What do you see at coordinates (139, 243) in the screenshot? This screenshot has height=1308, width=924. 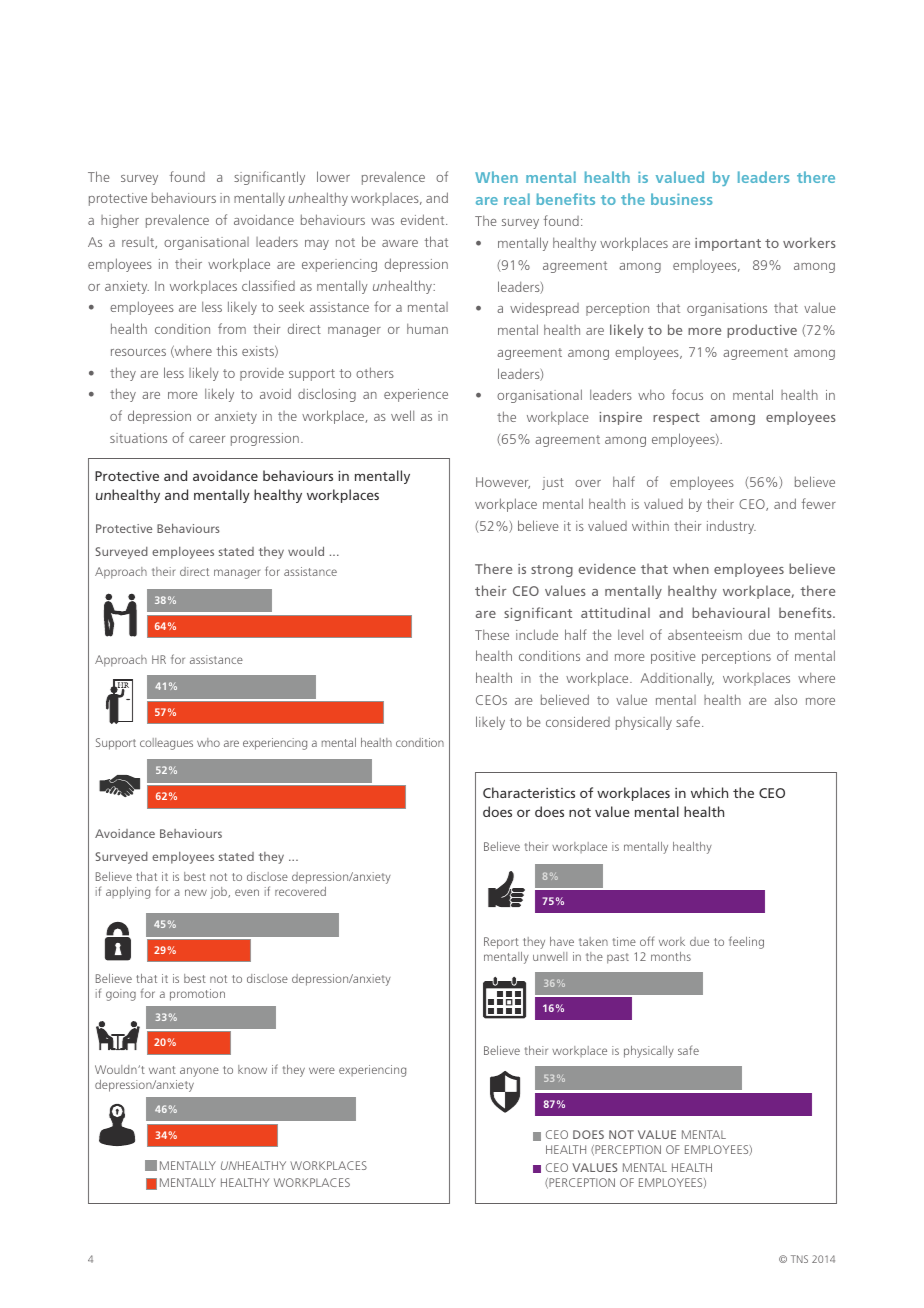 I see `result` at bounding box center [139, 243].
